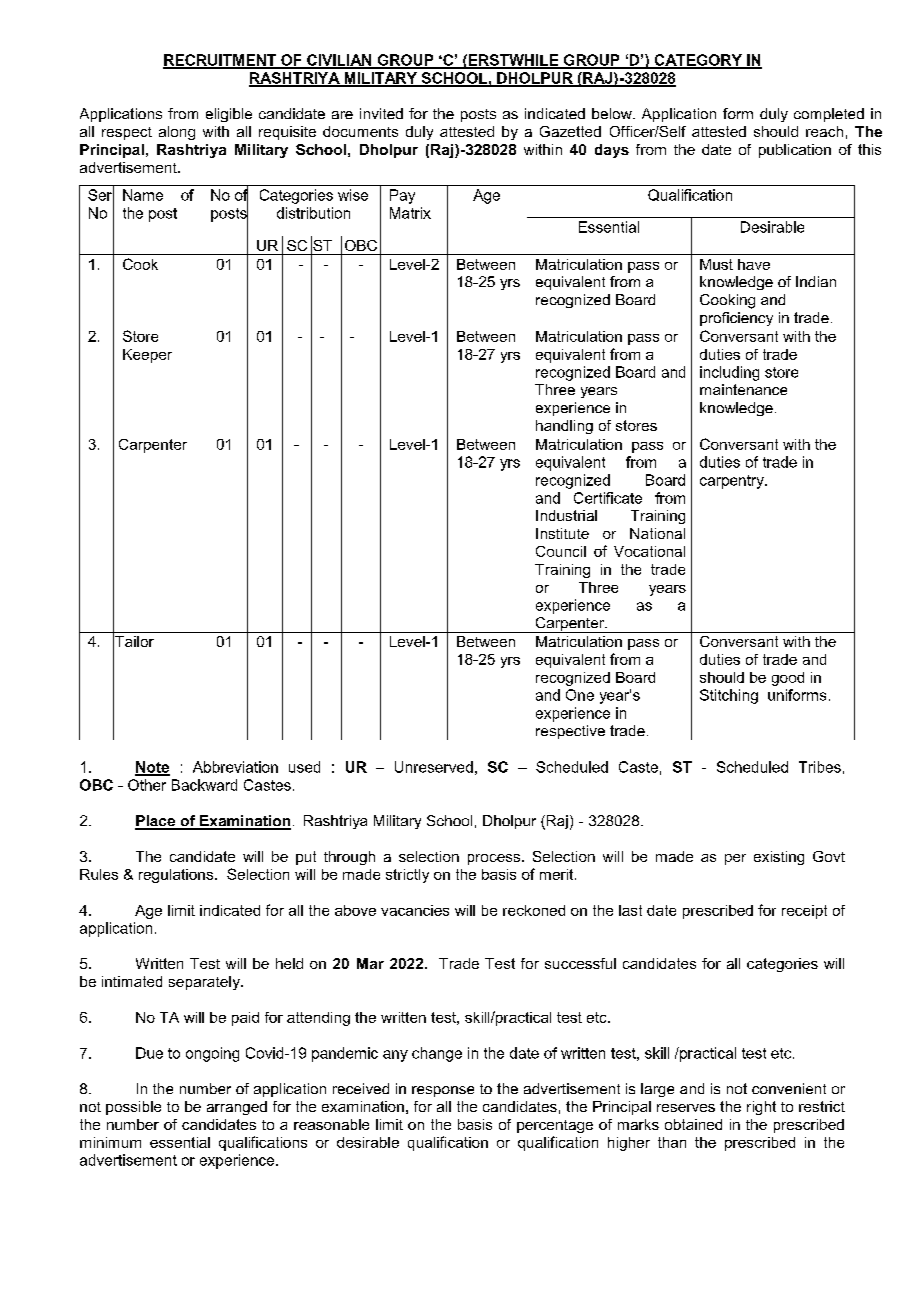 The height and width of the page is (1307, 924). Describe the element at coordinates (147, 356) in the page. I see `Keeper` at that location.
